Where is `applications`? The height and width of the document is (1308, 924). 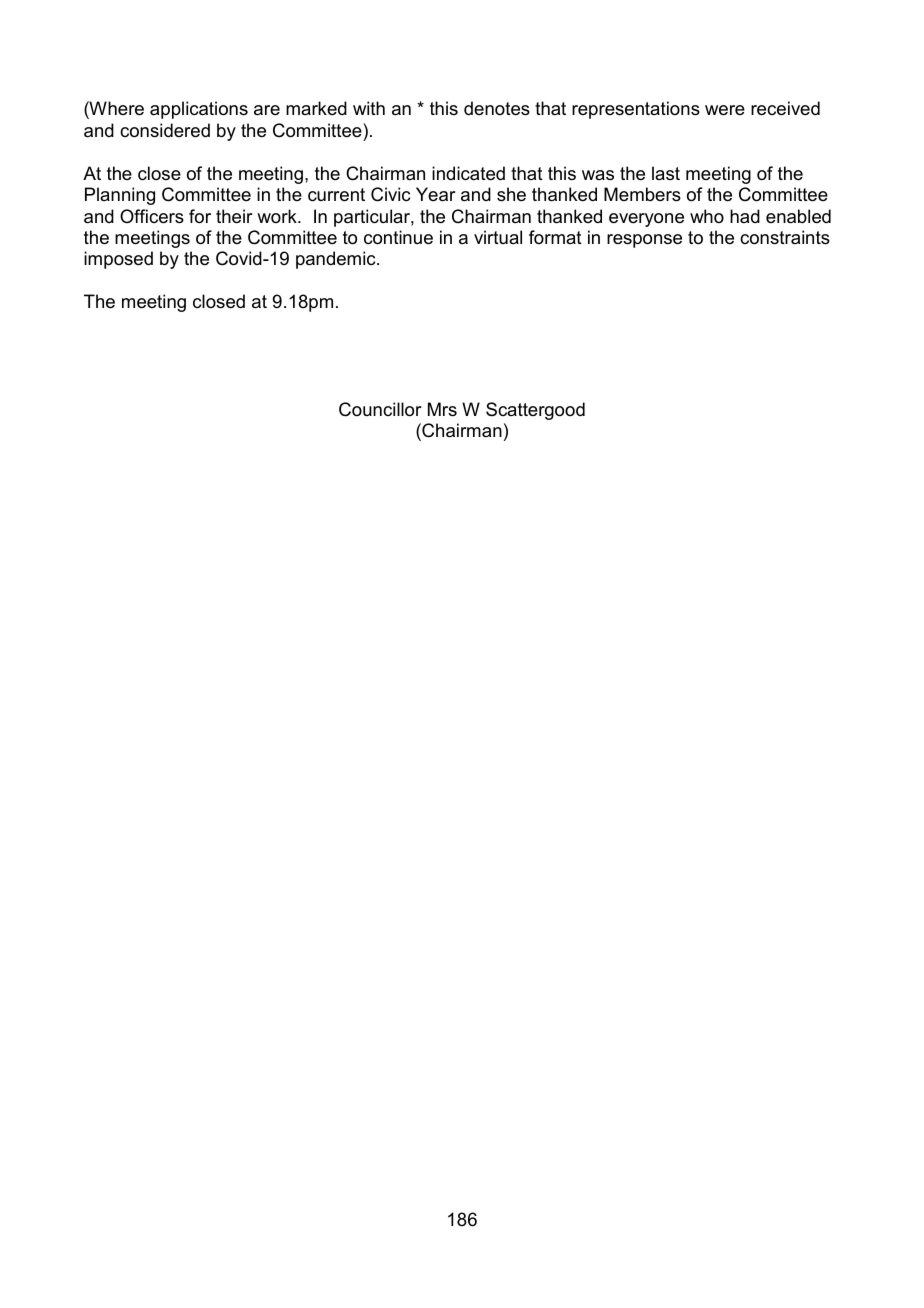 applications is located at coordinates (199, 110).
